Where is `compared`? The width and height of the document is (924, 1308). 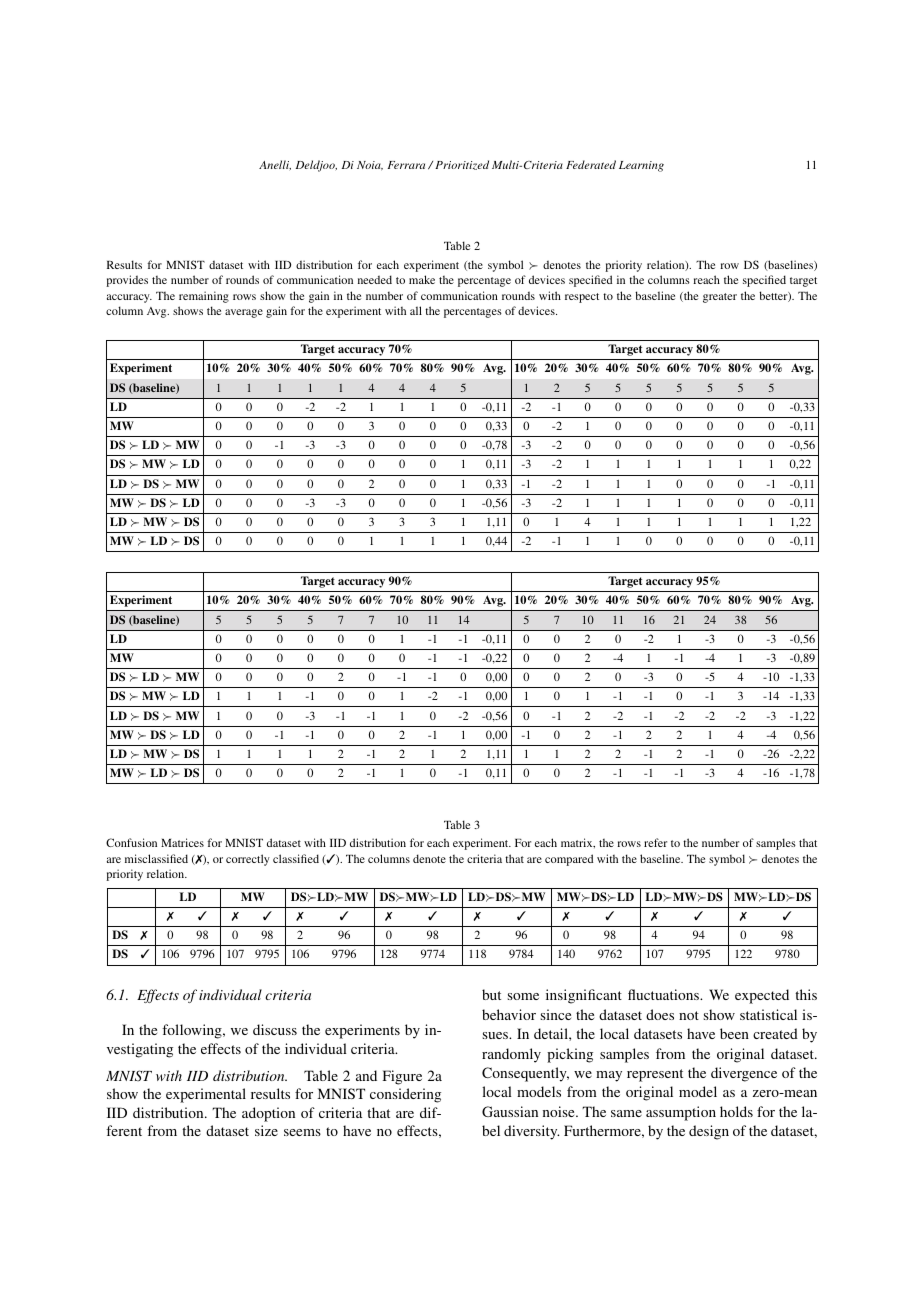
compared is located at coordinates (569, 860).
